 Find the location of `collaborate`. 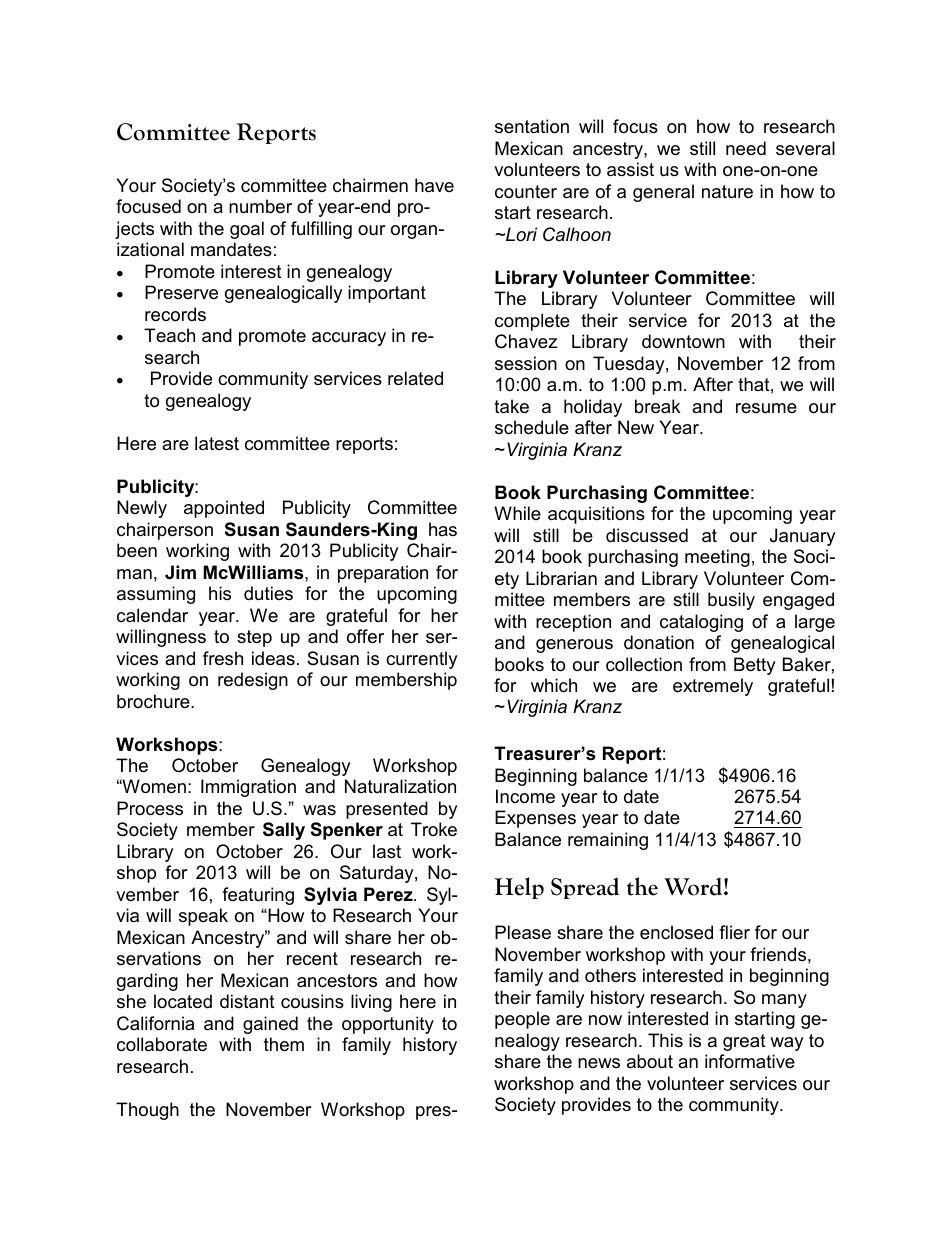

collaborate is located at coordinates (162, 1044).
